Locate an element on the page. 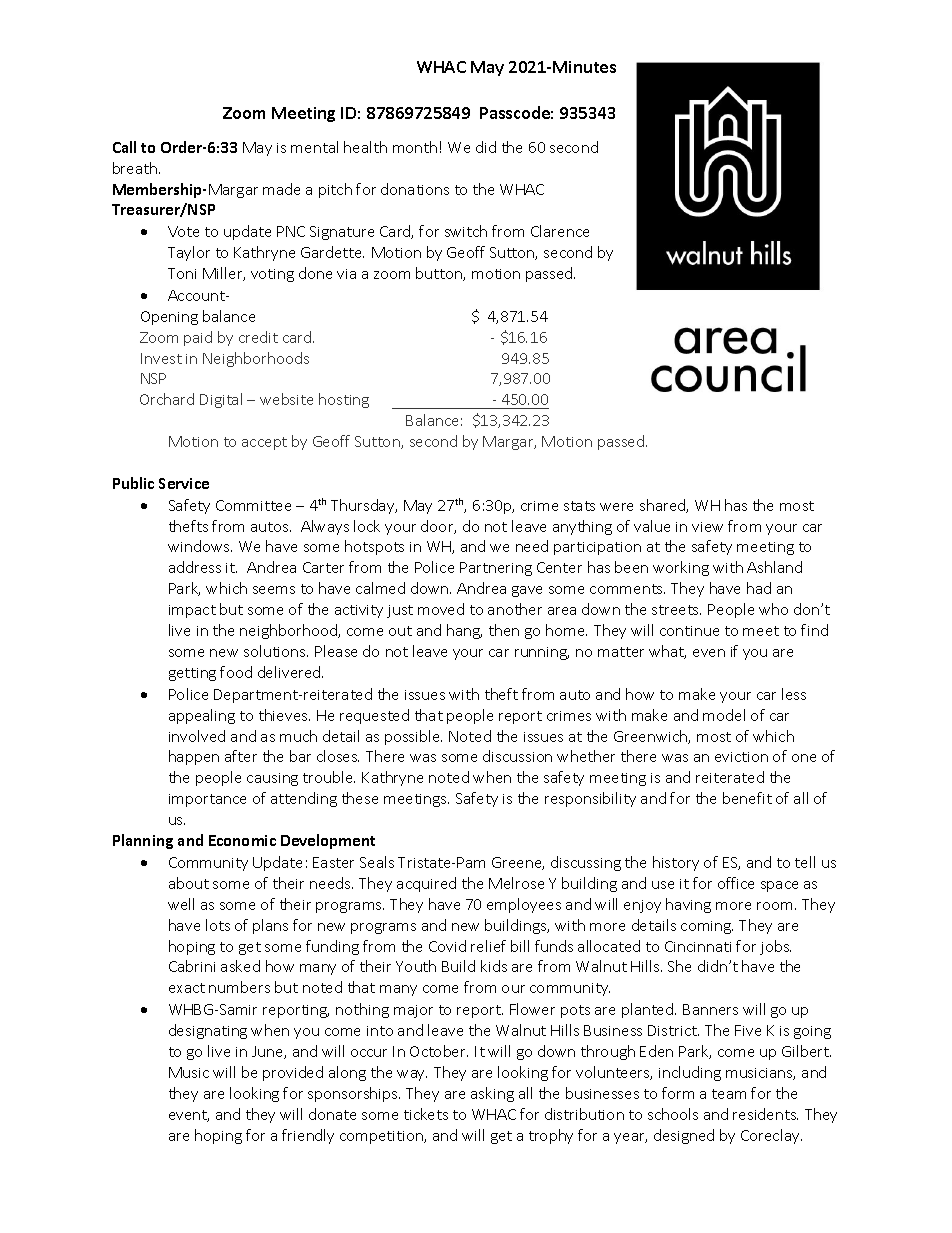 Image resolution: width=952 pixels, height=1233 pixels. office is located at coordinates (736, 883).
